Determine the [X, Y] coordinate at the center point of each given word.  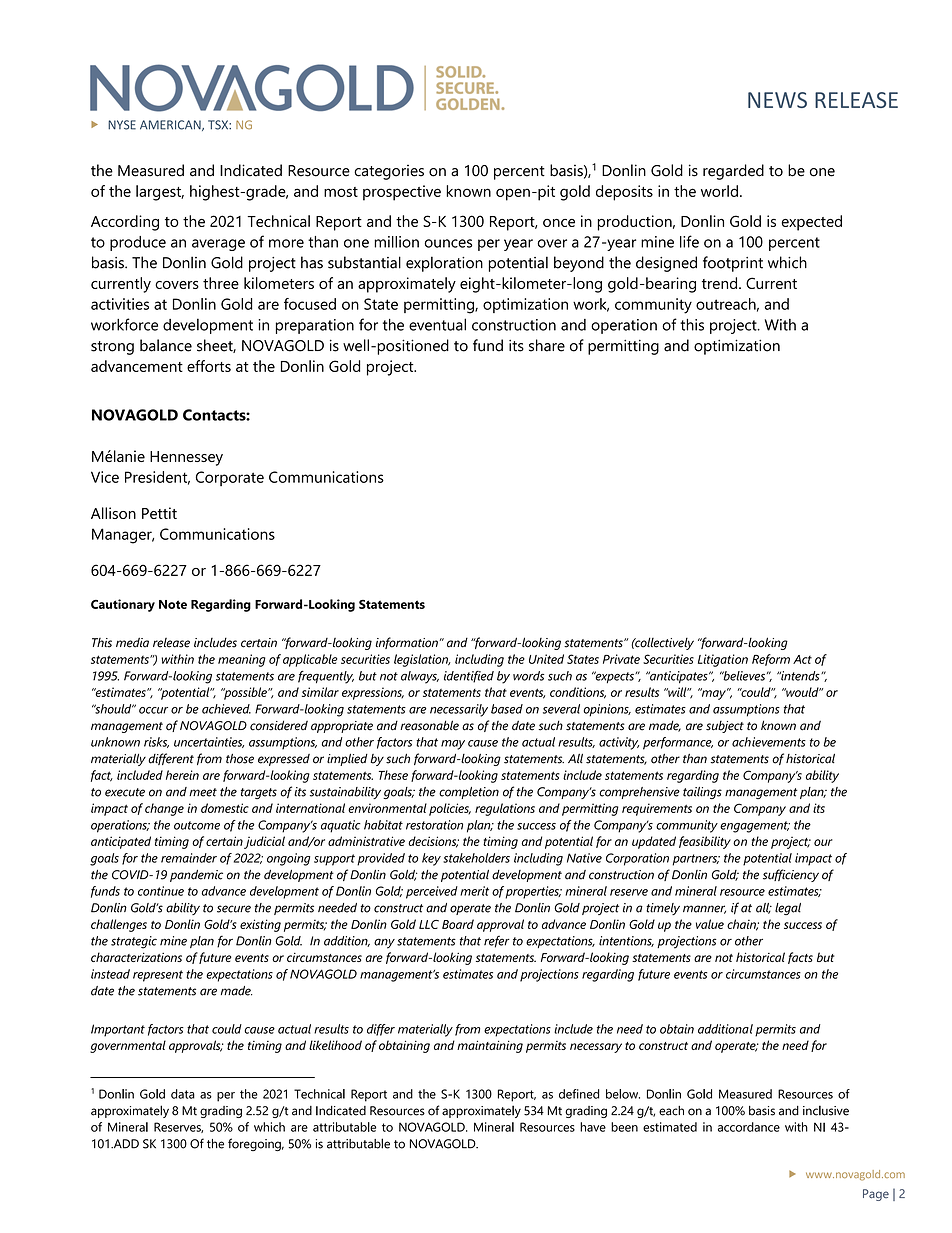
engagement [755, 827]
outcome [197, 825]
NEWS [777, 100]
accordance [749, 1127]
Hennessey [186, 458]
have [593, 1127]
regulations [505, 809]
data [183, 1094]
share [547, 345]
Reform [771, 660]
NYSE [122, 125]
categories [389, 172]
